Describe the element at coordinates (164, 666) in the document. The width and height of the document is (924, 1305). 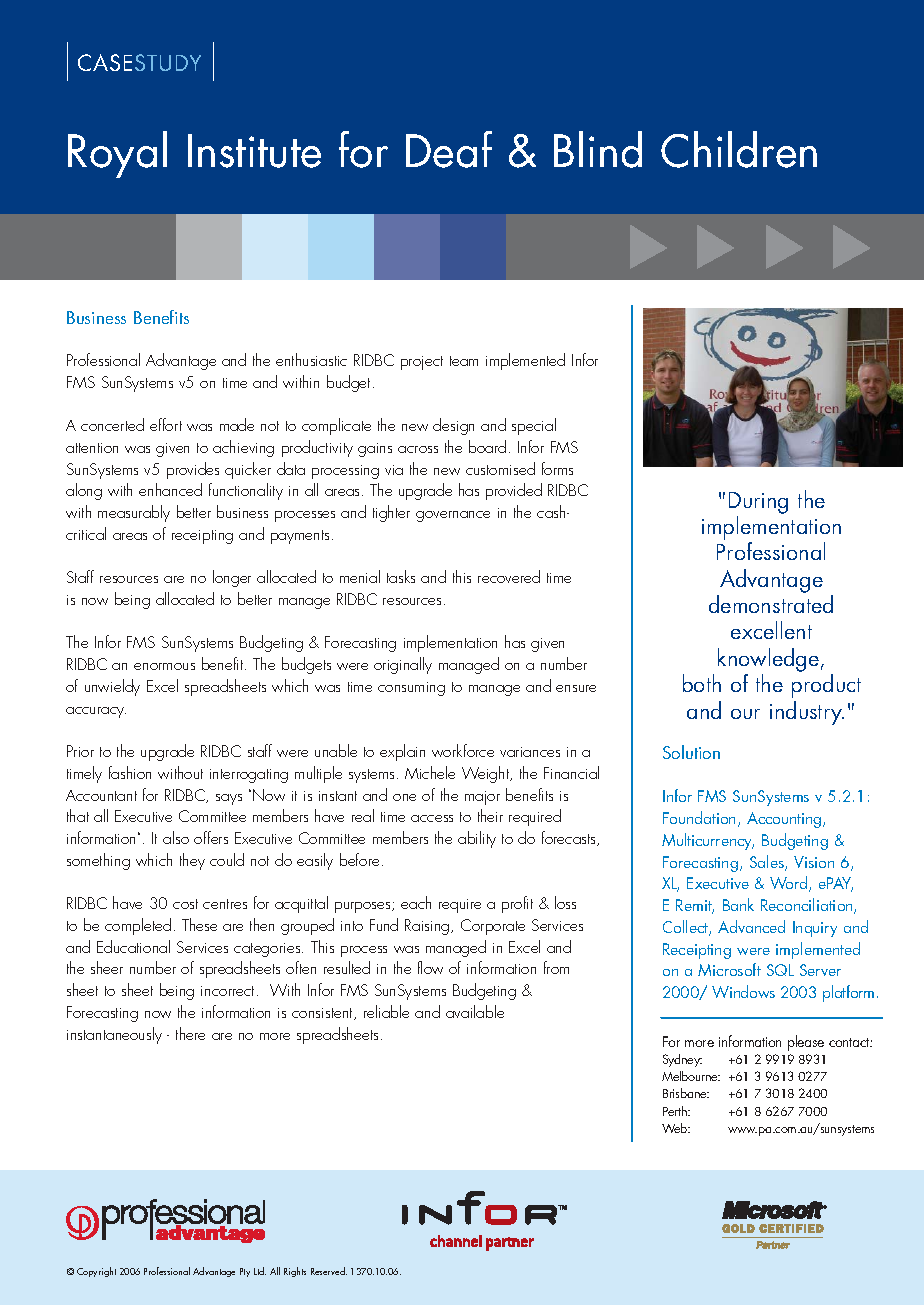
I see `enormous` at that location.
